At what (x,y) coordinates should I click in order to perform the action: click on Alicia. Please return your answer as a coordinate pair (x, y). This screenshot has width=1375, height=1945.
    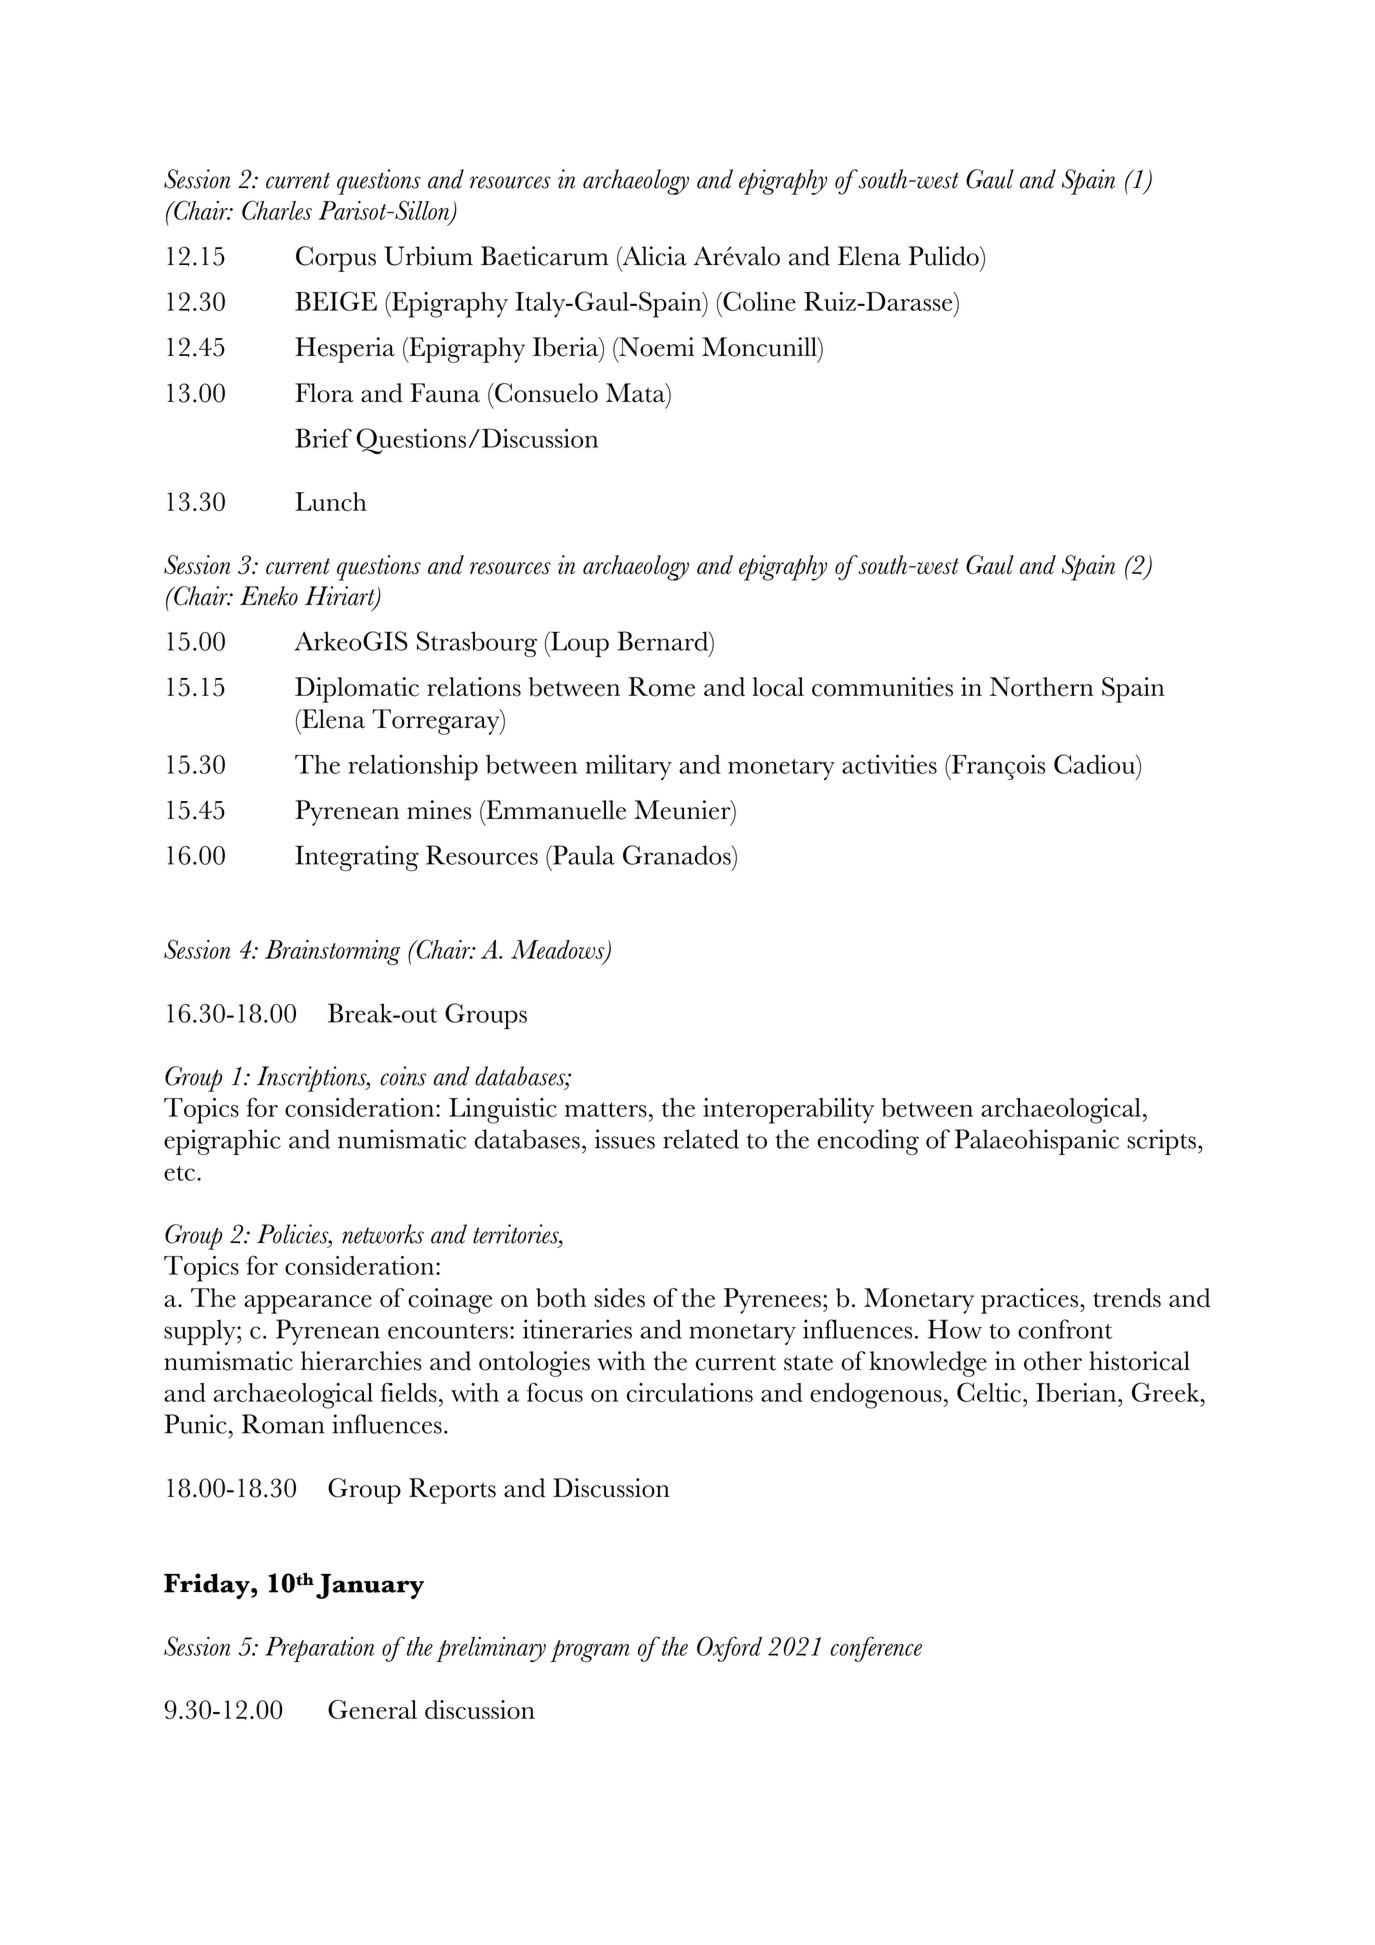
    Looking at the image, I should click on (653, 256).
